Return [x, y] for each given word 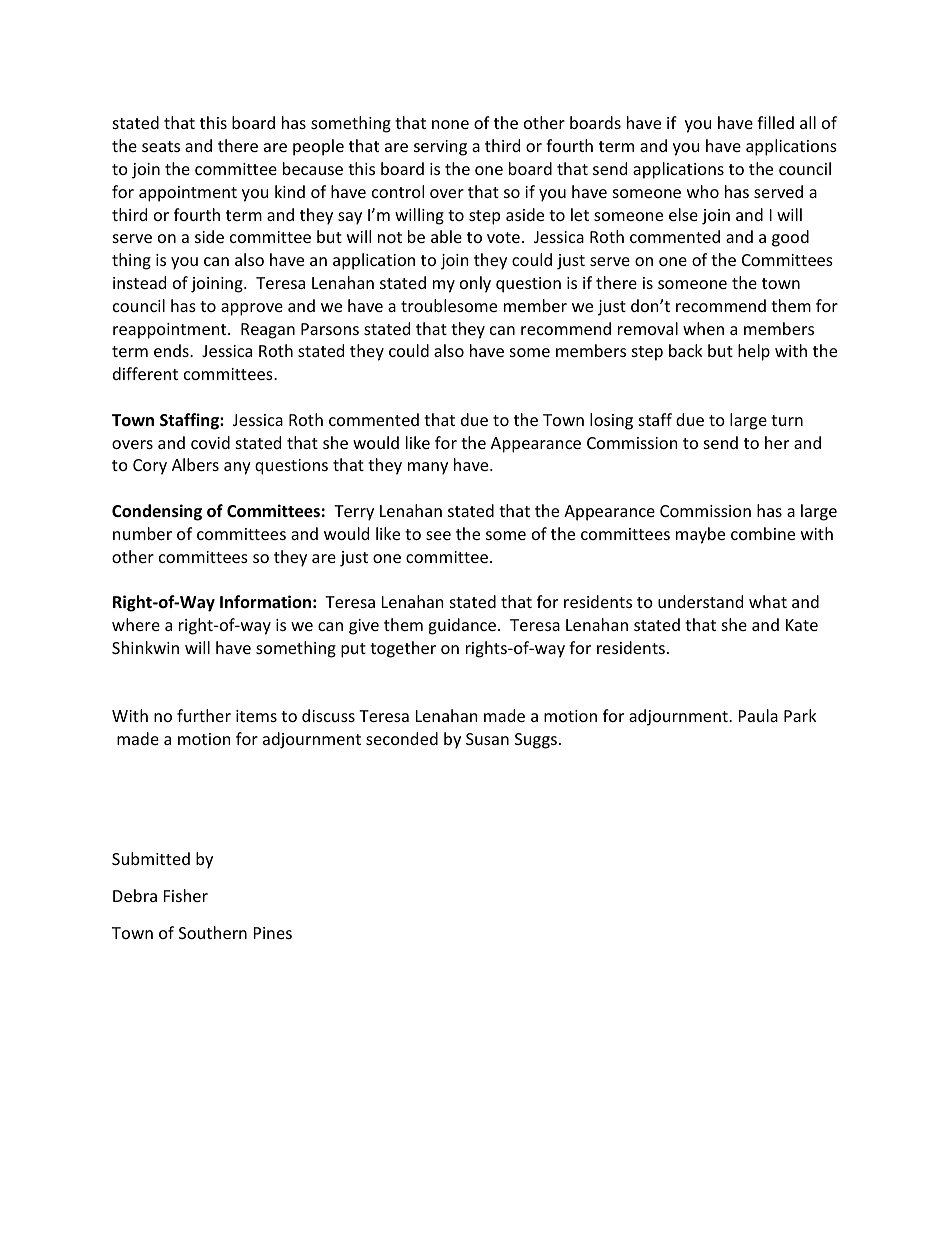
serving [440, 148]
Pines [273, 933]
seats [161, 146]
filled [775, 122]
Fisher [186, 895]
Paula [758, 715]
